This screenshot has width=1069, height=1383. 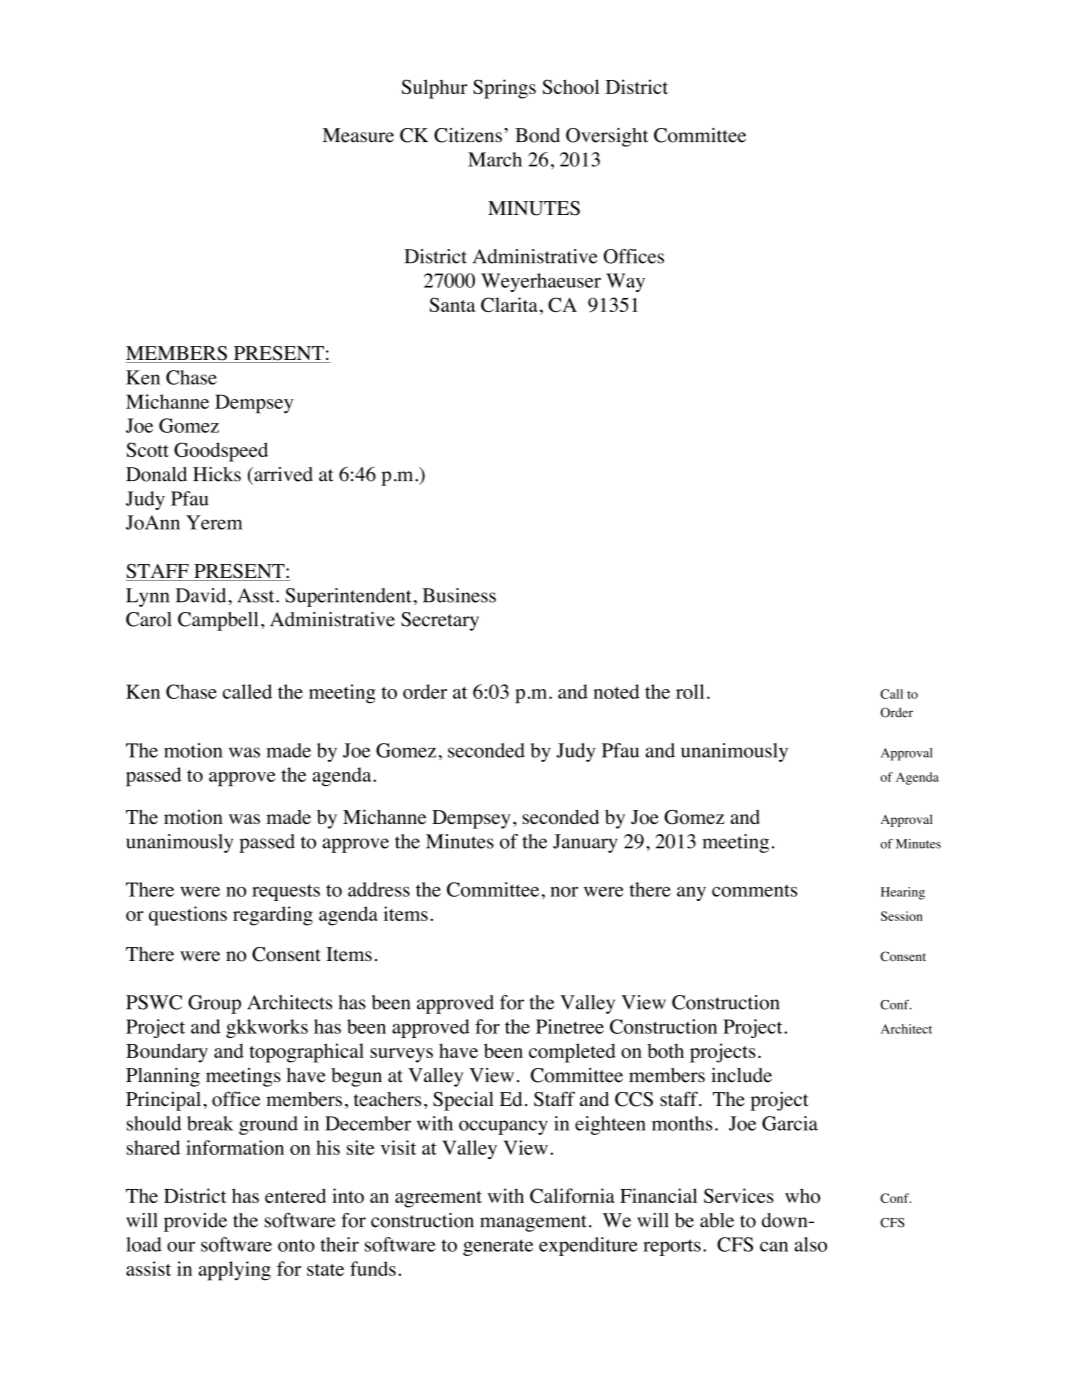 I want to click on also, so click(x=810, y=1244).
